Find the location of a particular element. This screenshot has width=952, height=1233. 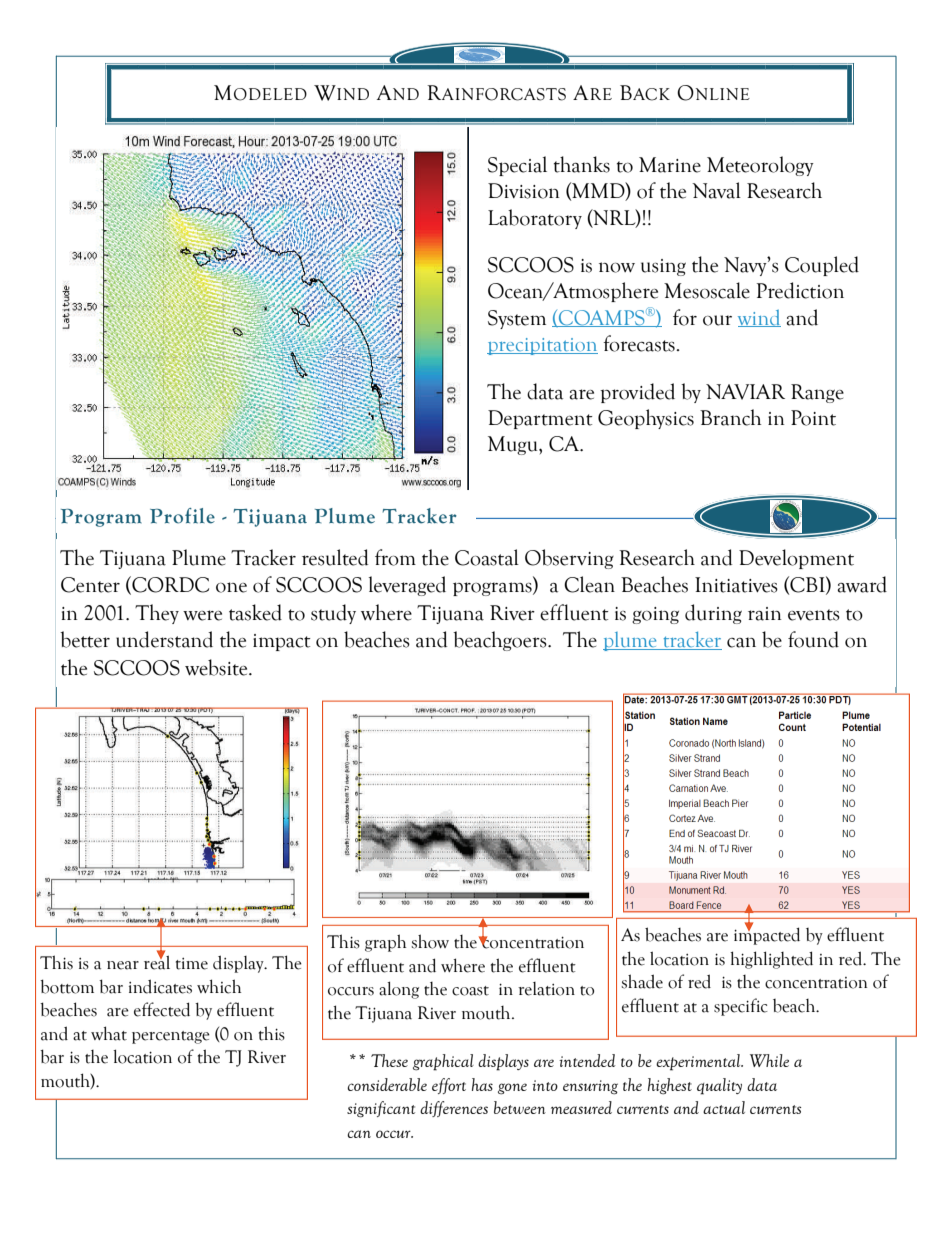

understand is located at coordinates (164, 639).
